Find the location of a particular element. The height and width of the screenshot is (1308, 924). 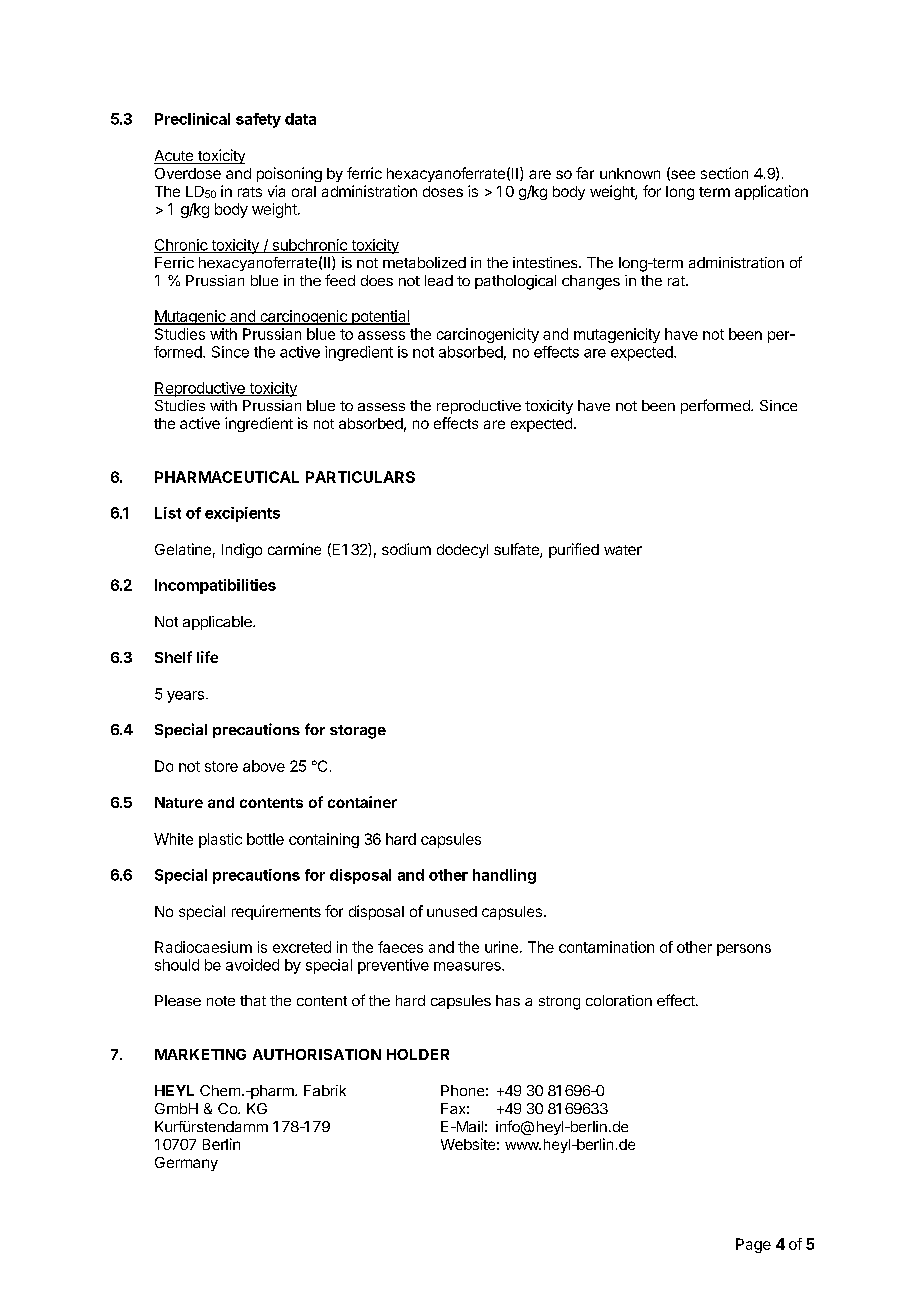

safety is located at coordinates (258, 120).
